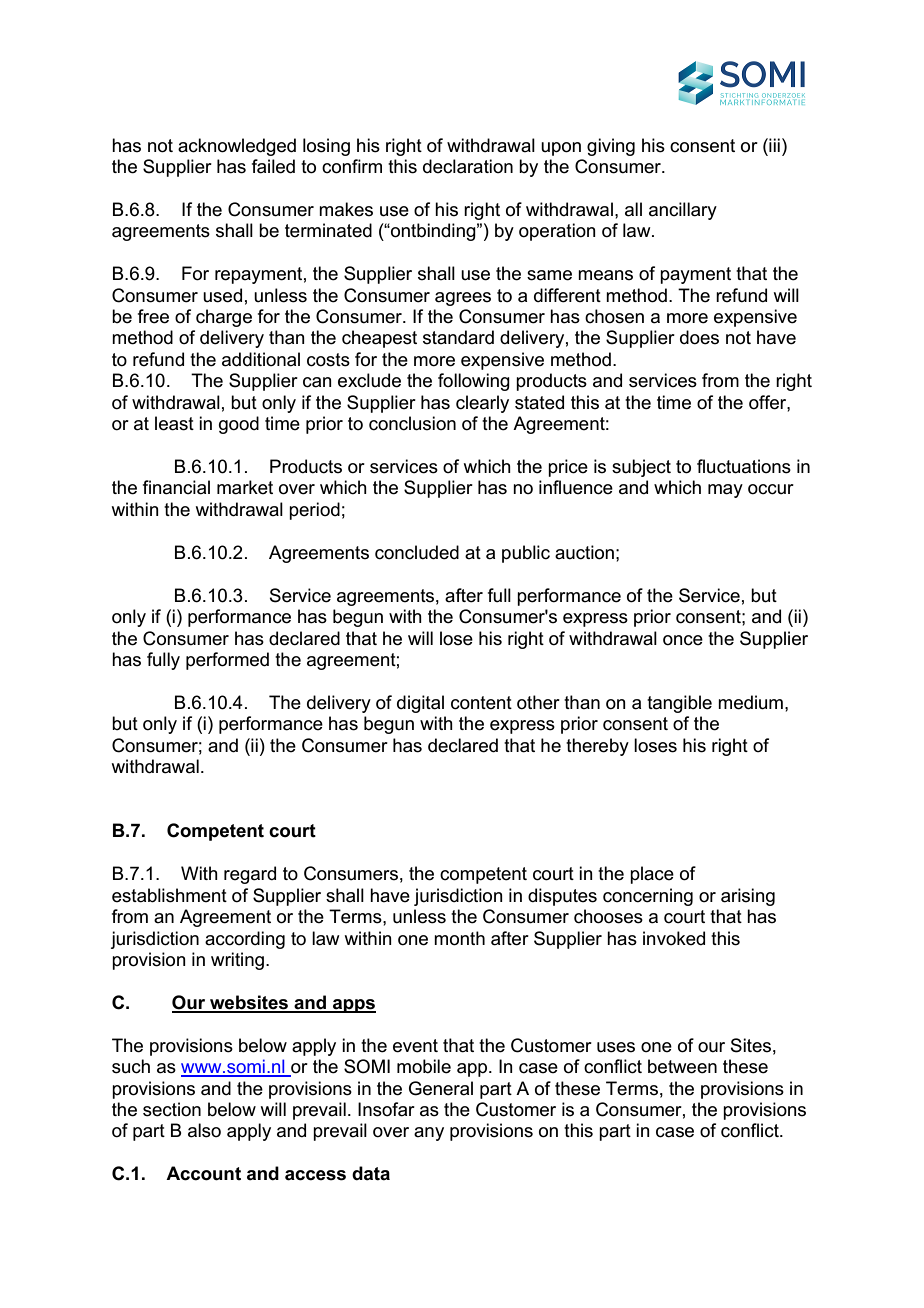 This document has height=1308, width=924. Describe the element at coordinates (683, 211) in the document. I see `ancillary` at that location.
